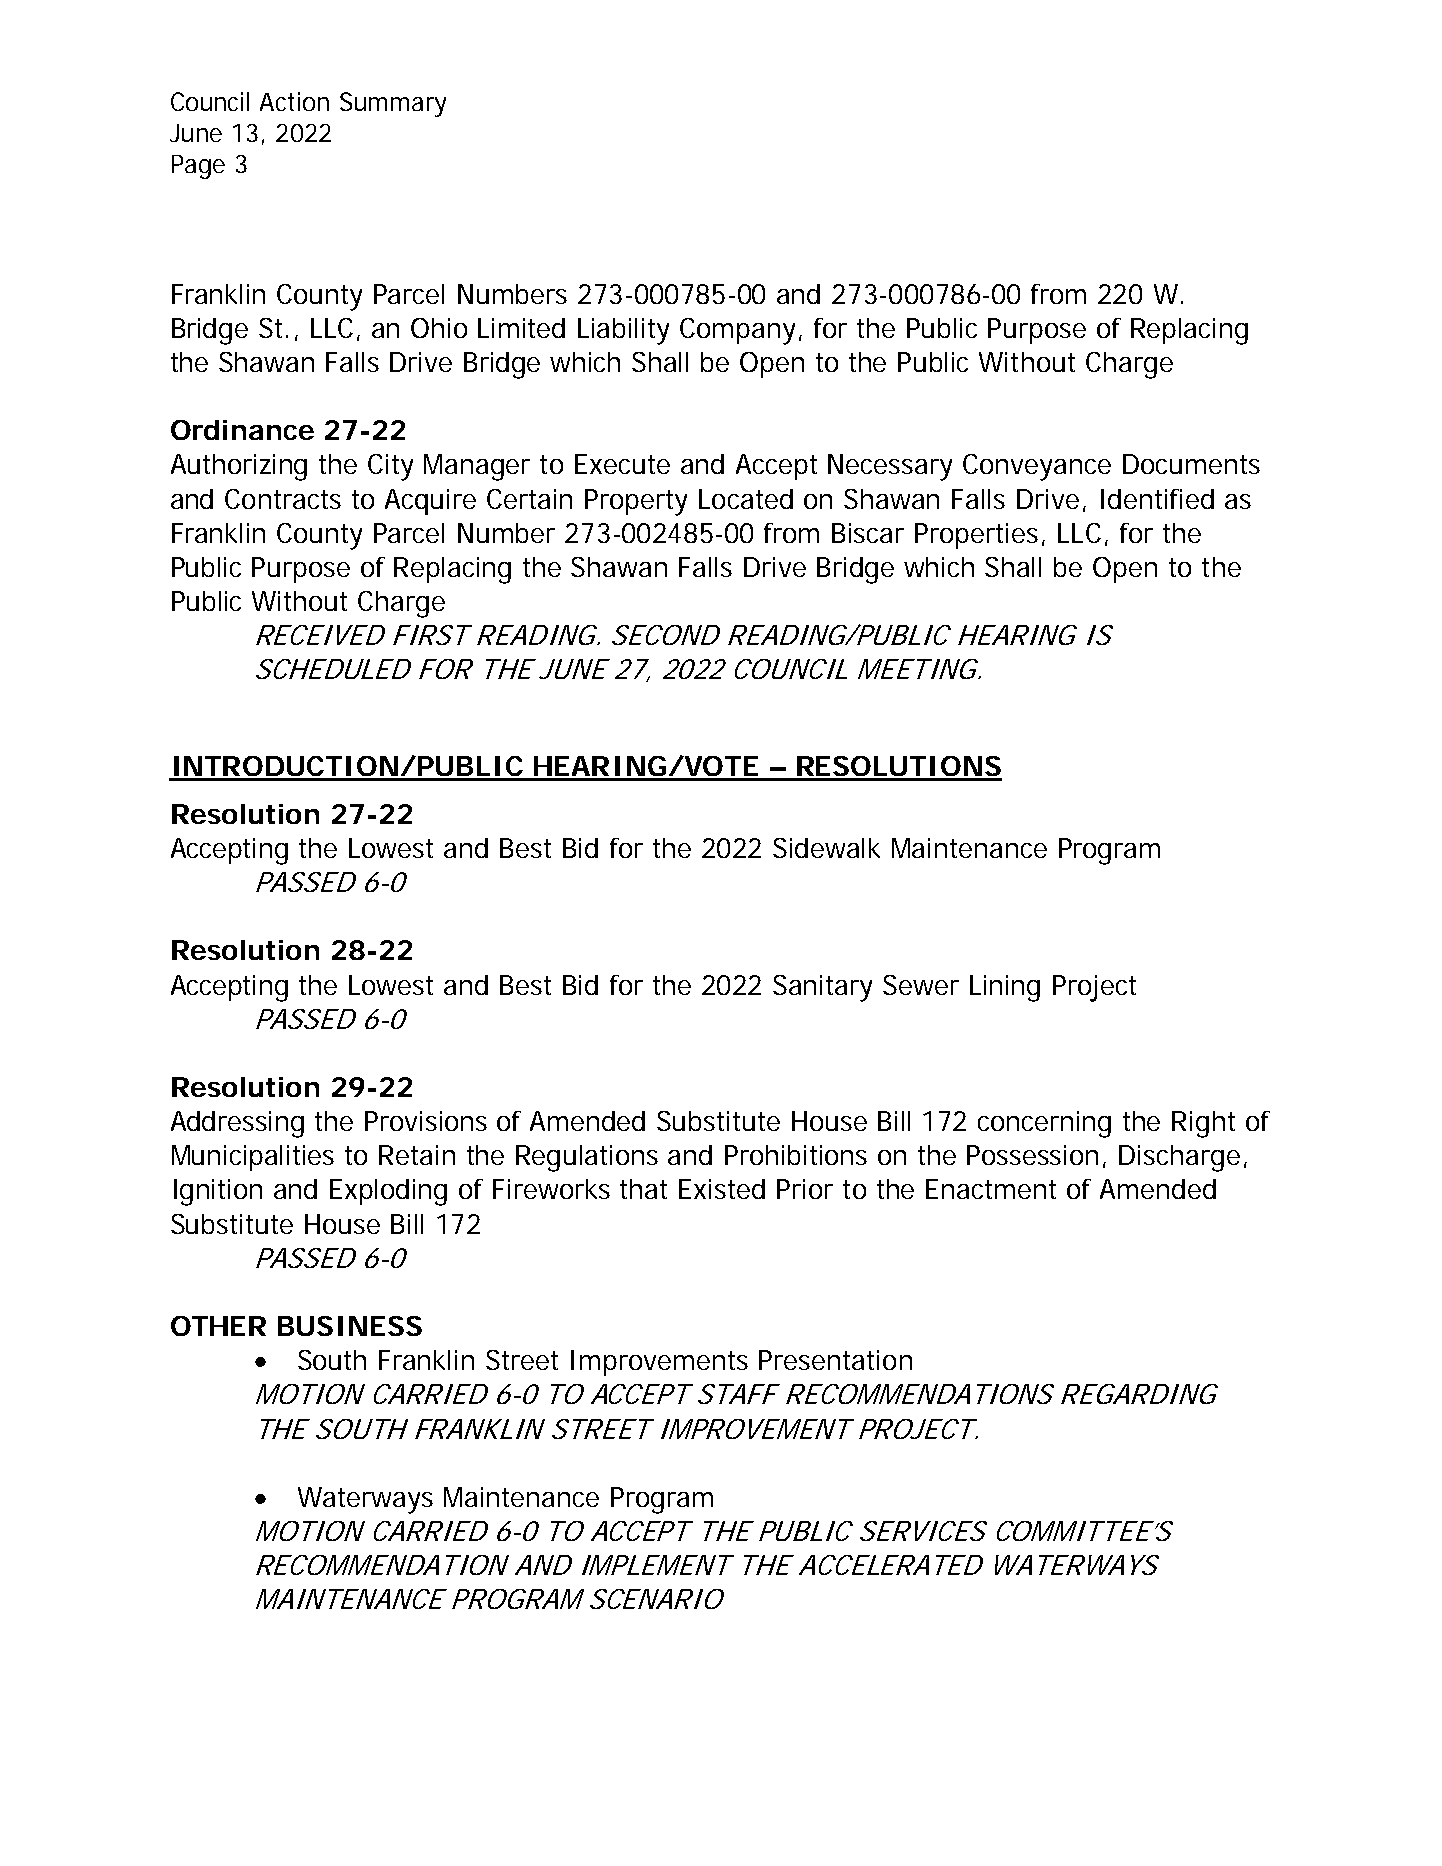 This document has height=1866, width=1442. Describe the element at coordinates (822, 988) in the document. I see `Sanitary` at that location.
